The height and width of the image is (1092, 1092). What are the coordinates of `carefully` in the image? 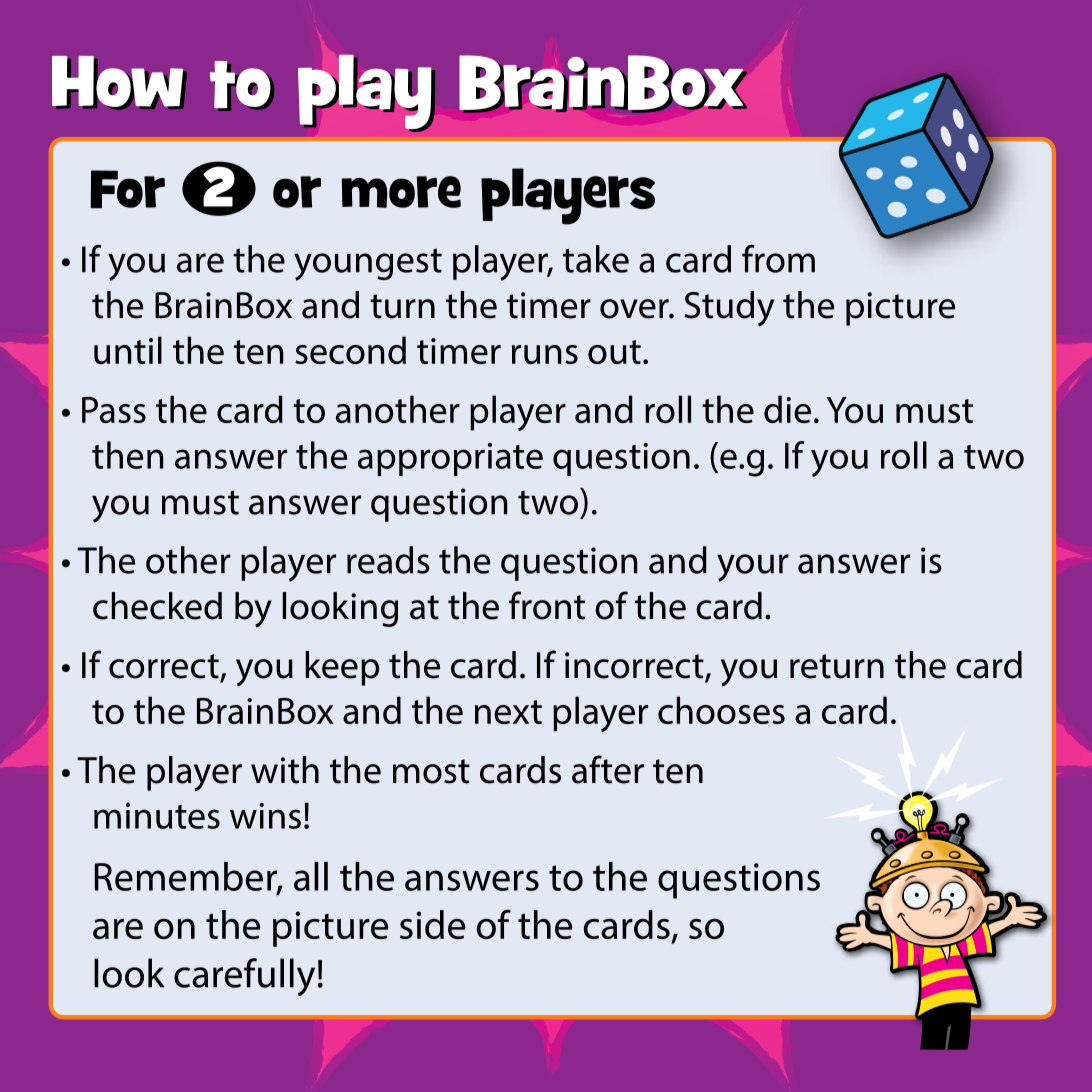 It's located at (244, 977).
